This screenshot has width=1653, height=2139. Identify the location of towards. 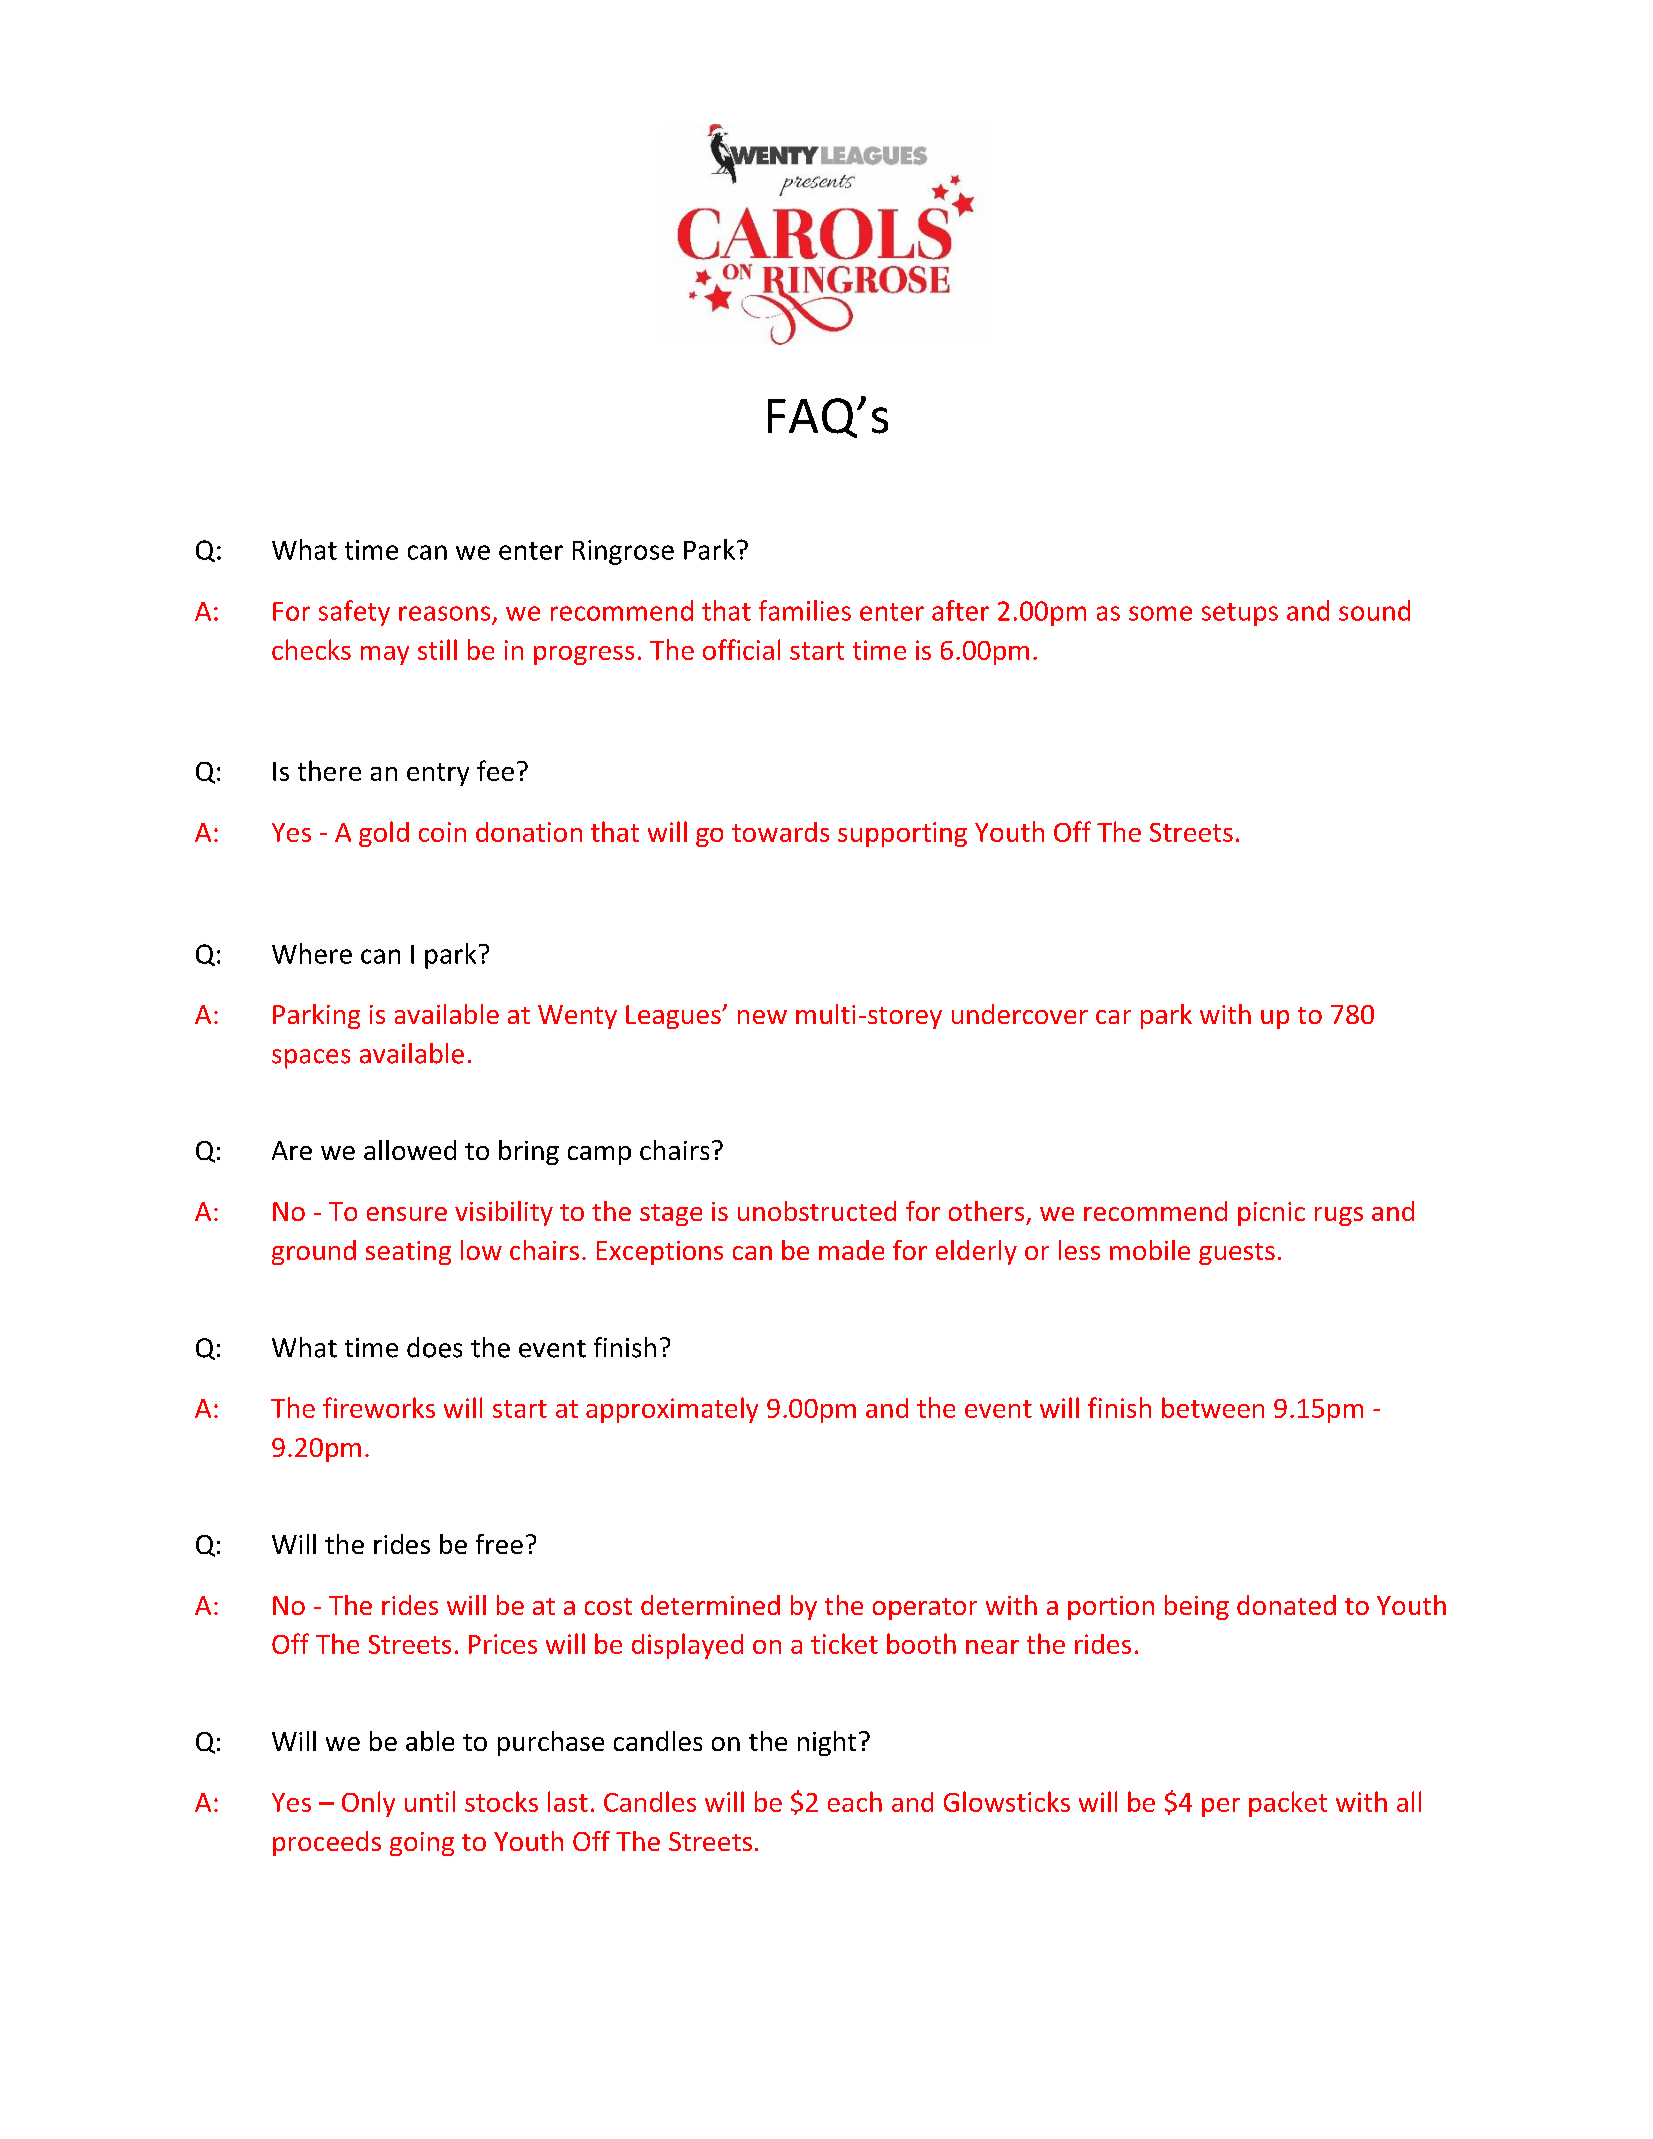
(780, 832).
